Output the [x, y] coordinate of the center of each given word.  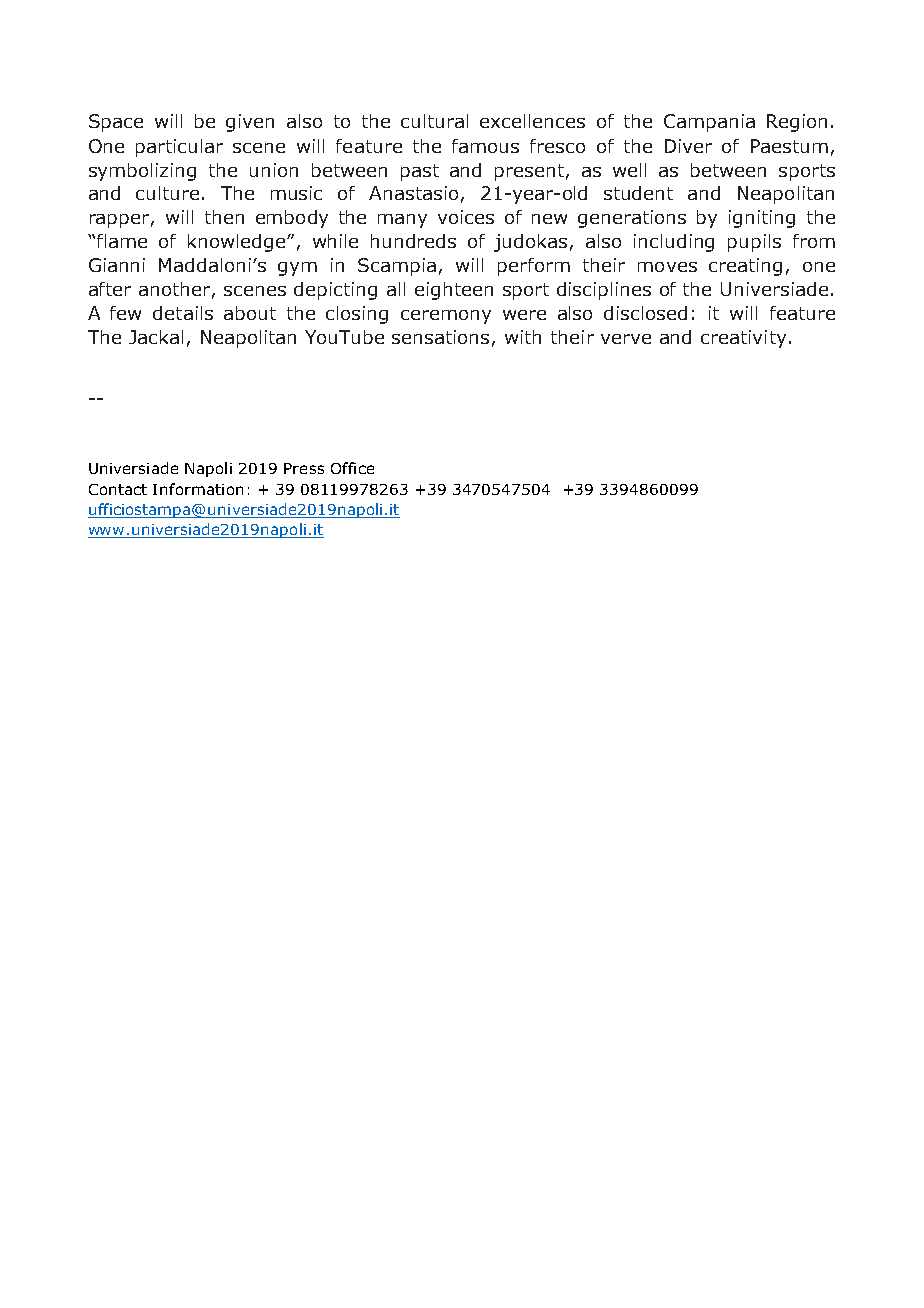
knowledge [238, 243]
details [183, 313]
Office [352, 468]
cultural [434, 121]
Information [198, 489]
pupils [754, 243]
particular [179, 148]
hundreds [413, 241]
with [523, 337]
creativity [743, 339]
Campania [709, 123]
